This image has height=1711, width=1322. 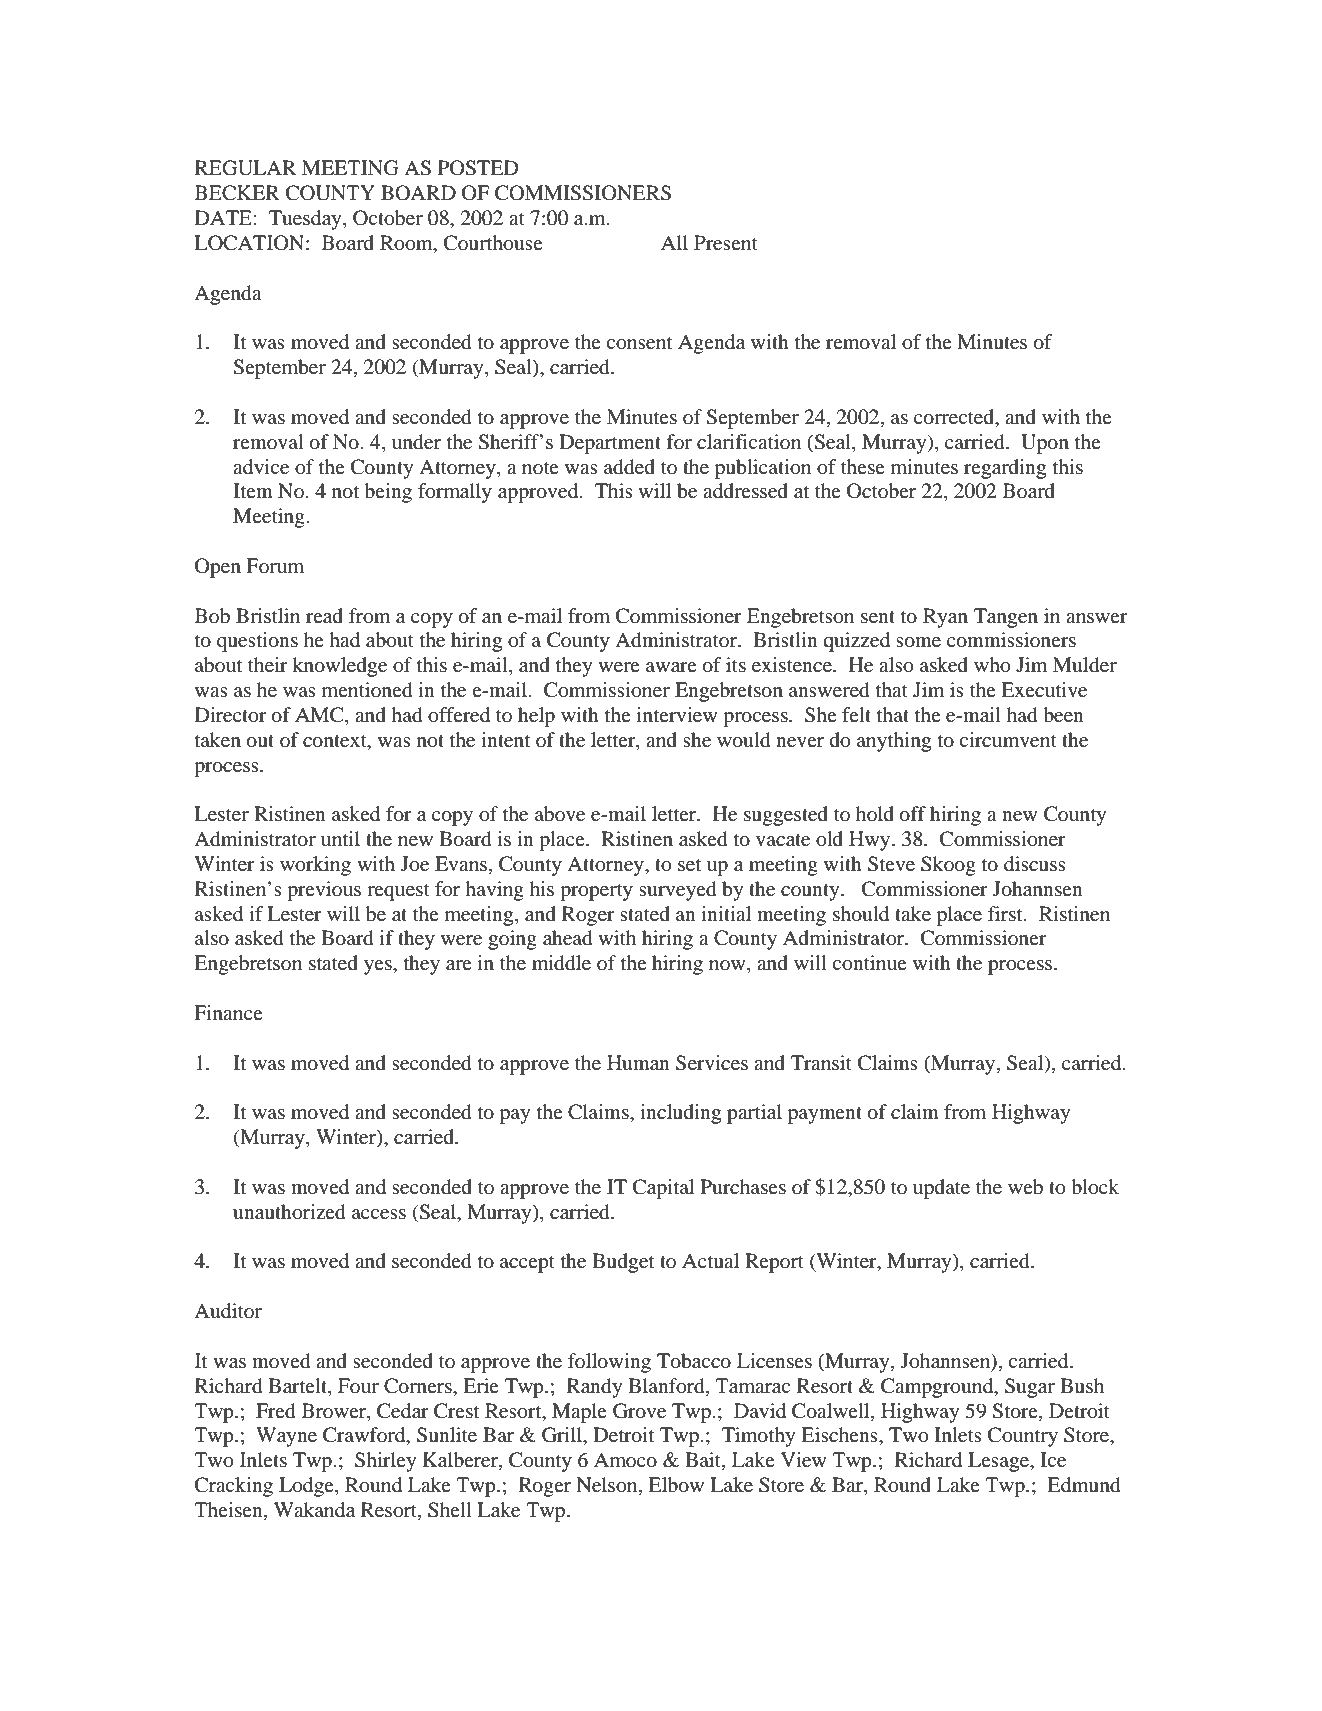 What do you see at coordinates (689, 865) in the image?
I see `set` at bounding box center [689, 865].
